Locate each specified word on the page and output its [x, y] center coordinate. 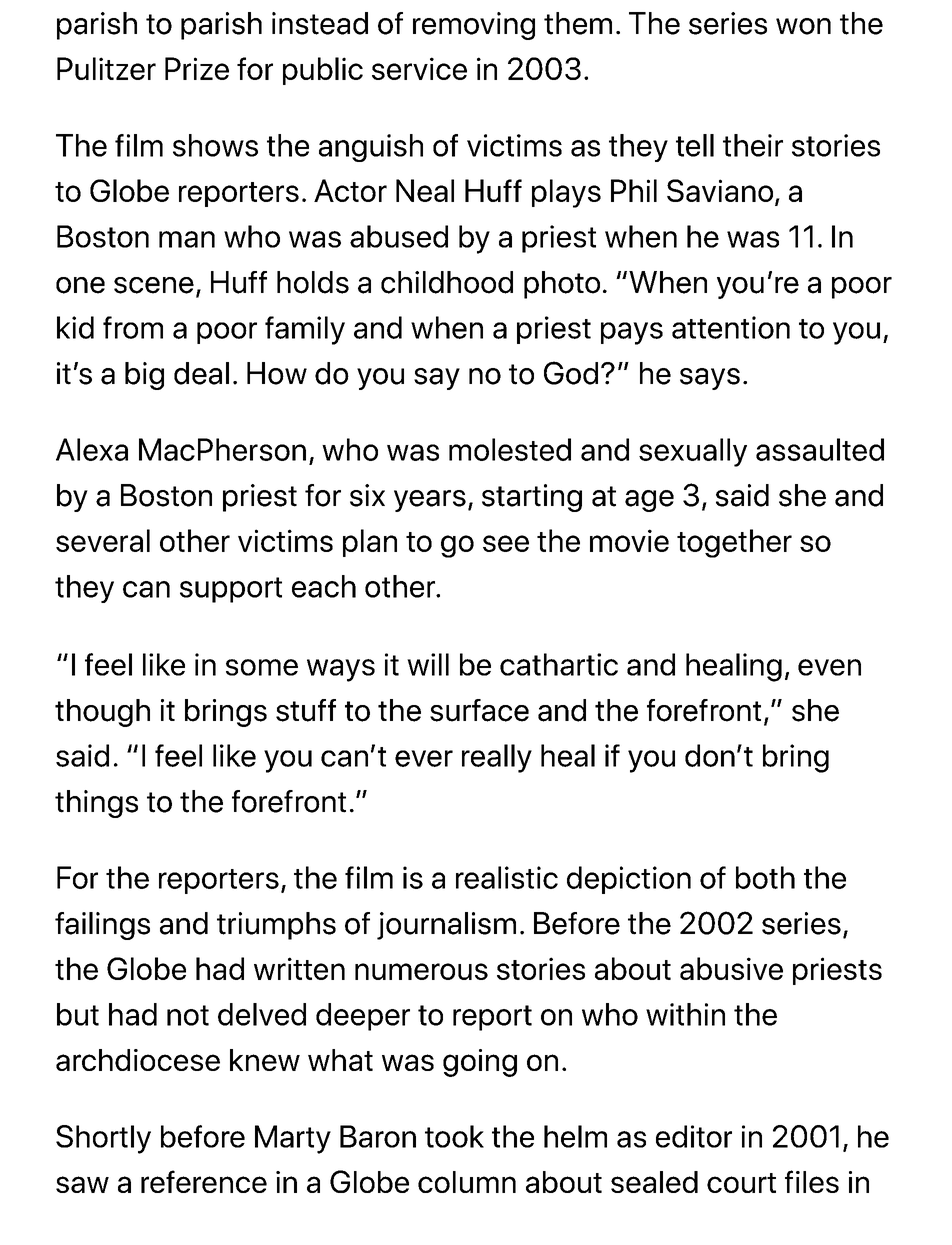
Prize [197, 68]
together [734, 543]
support [231, 590]
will [428, 664]
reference [204, 1181]
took [454, 1136]
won [803, 26]
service [419, 68]
